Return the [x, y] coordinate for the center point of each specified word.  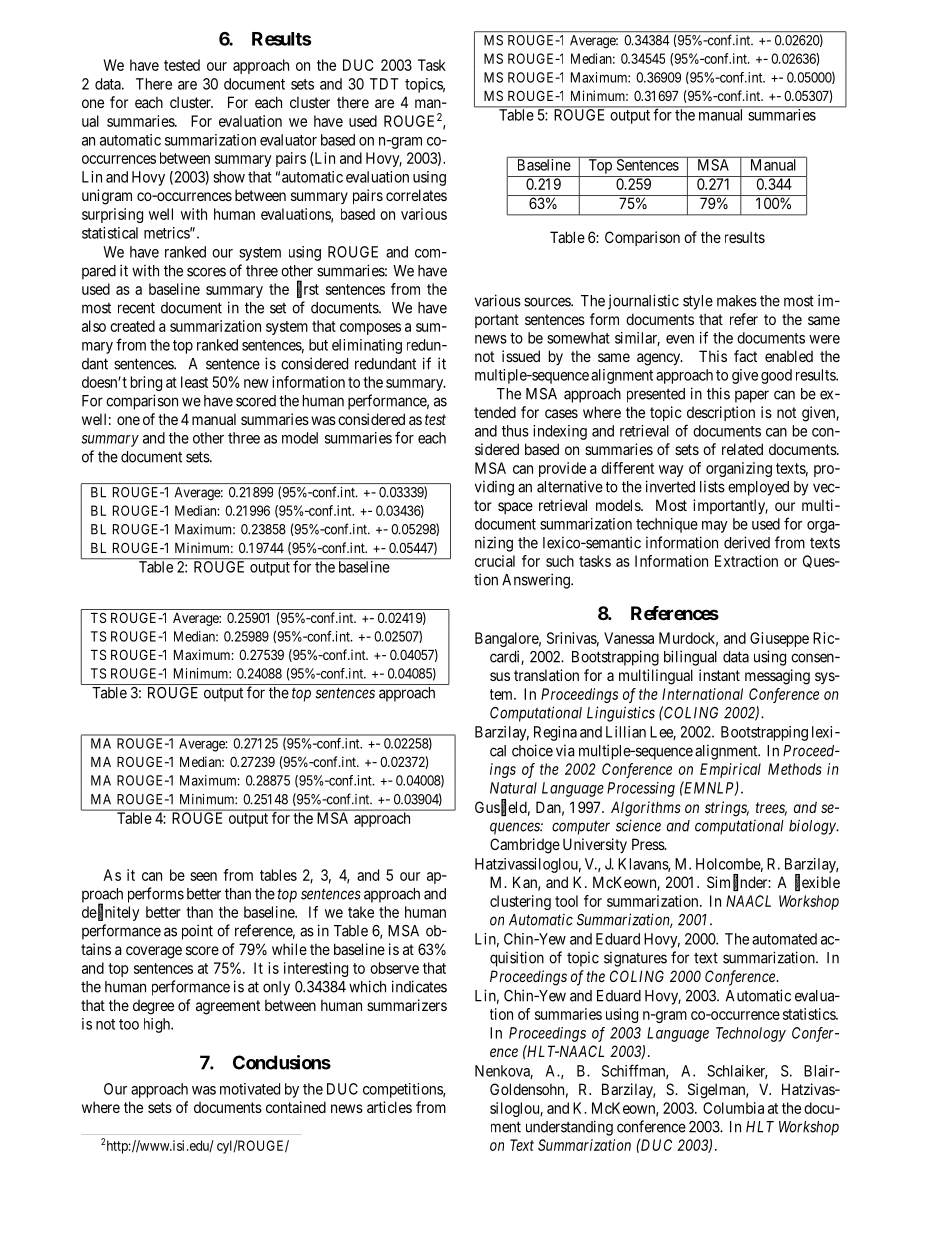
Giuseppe [779, 639]
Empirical [730, 770]
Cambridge [525, 846]
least [194, 382]
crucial [495, 561]
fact [745, 356]
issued [521, 356]
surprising [112, 215]
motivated [250, 1089]
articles [389, 1107]
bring [146, 383]
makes [737, 301]
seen [203, 876]
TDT [384, 84]
